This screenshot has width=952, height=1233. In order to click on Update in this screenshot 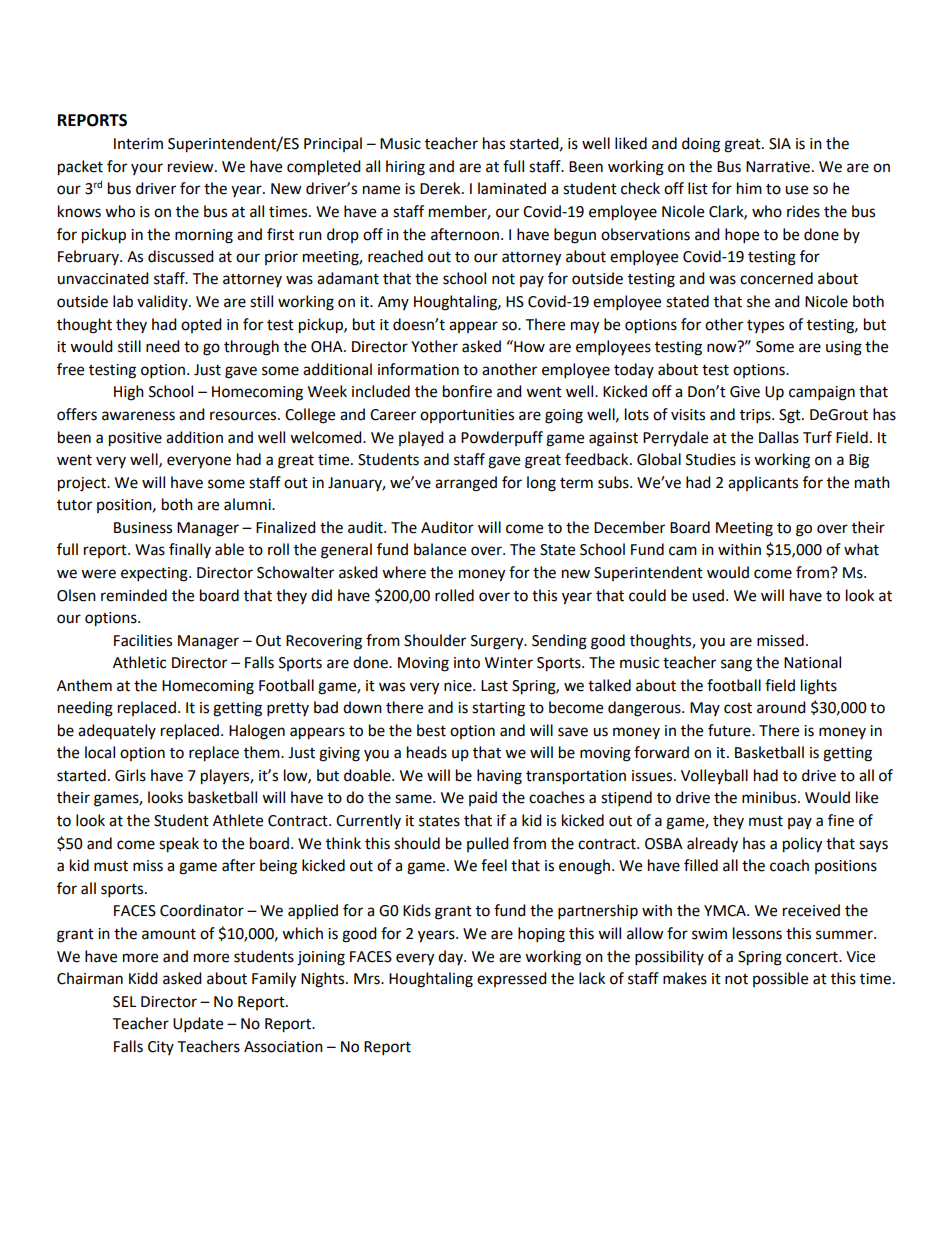, I will do `click(198, 1025)`.
